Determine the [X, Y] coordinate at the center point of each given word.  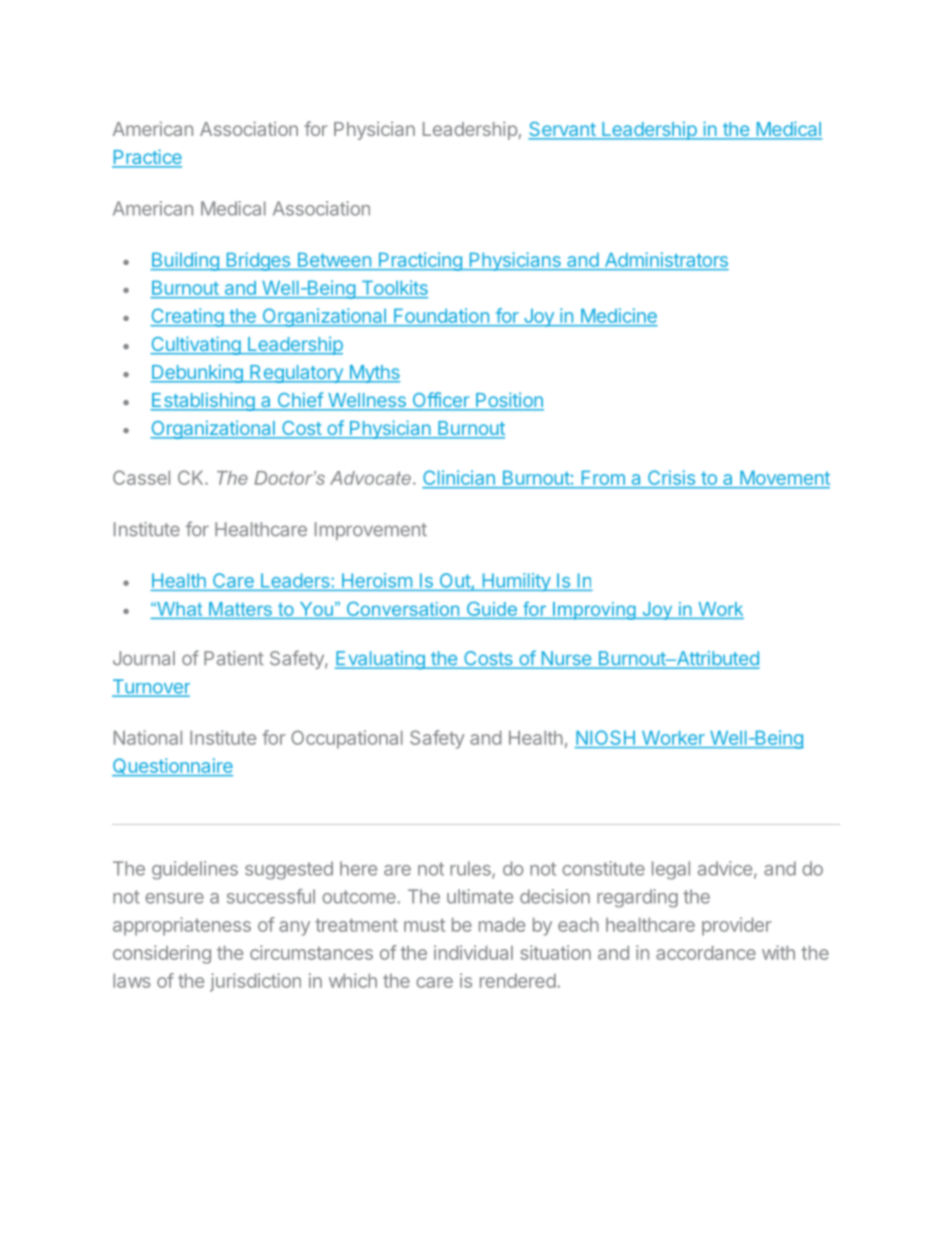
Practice [147, 158]
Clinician [459, 479]
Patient [234, 658]
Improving [594, 611]
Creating [187, 317]
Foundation [441, 317]
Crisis [671, 479]
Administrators [665, 261]
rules [471, 869]
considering [162, 954]
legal [671, 870]
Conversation [403, 609]
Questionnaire [172, 767]
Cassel [141, 477]
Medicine [618, 317]
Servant [562, 130]
